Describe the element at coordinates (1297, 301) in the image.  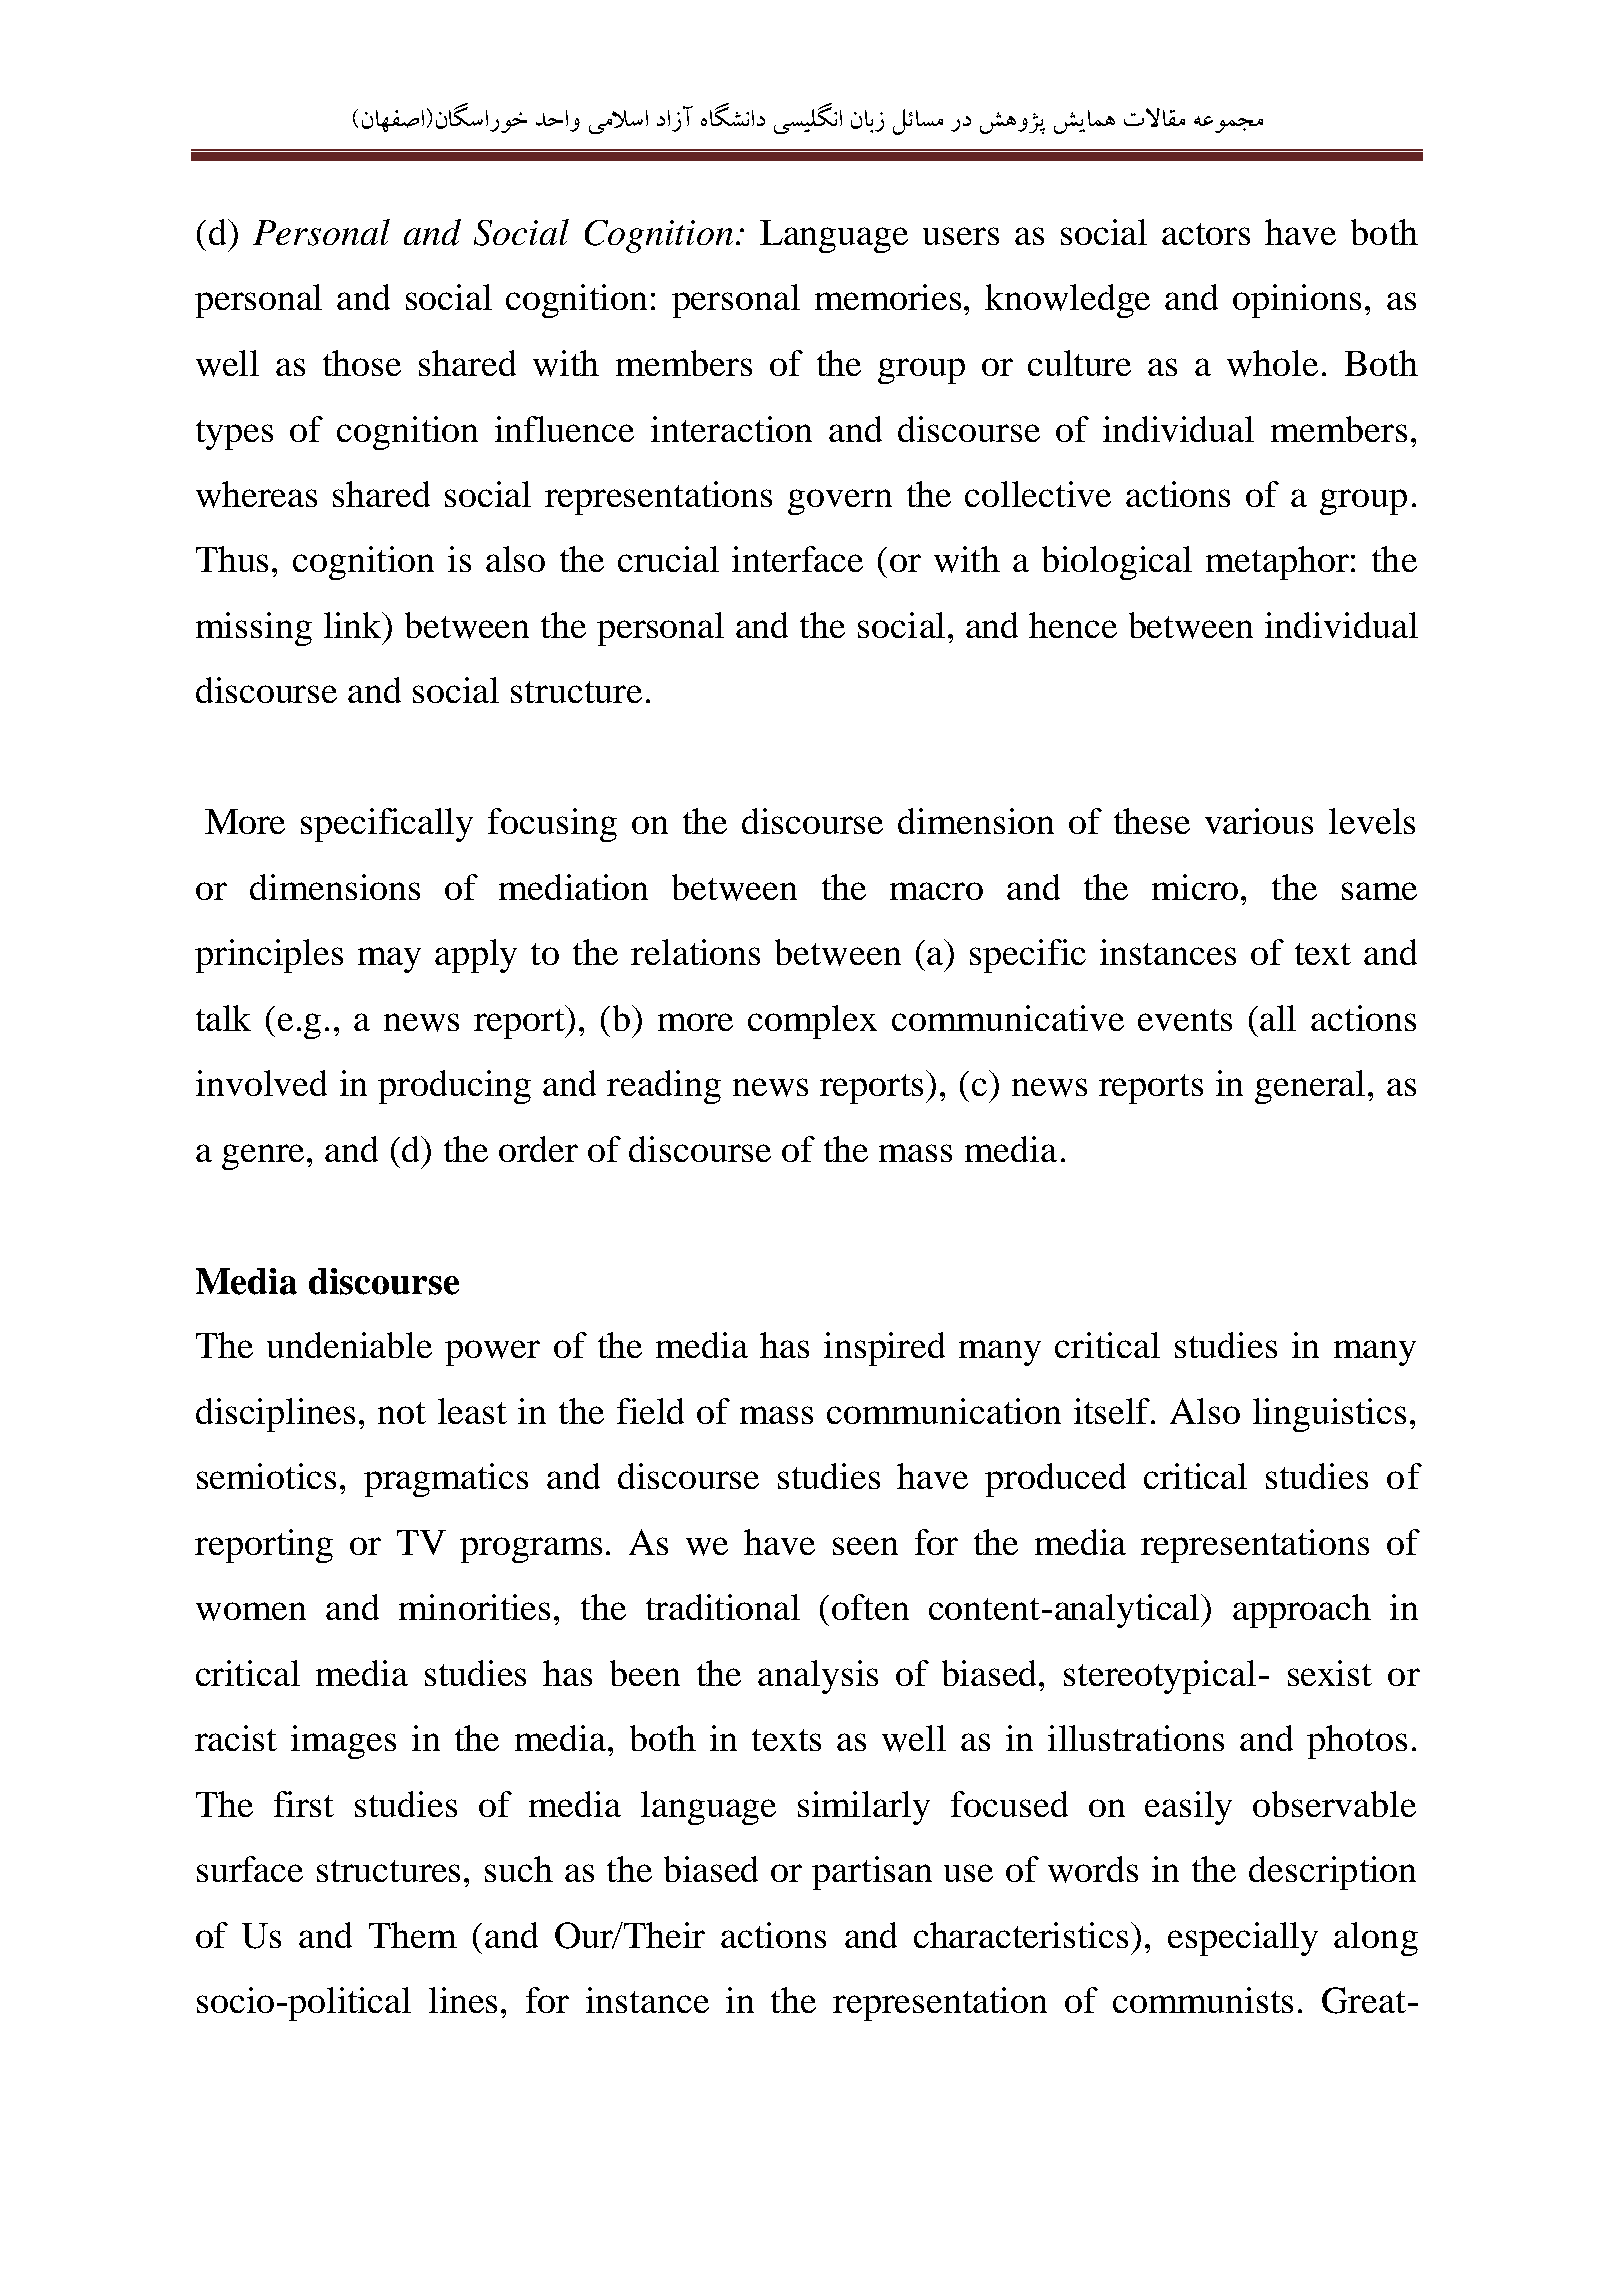
I see `opinions` at that location.
